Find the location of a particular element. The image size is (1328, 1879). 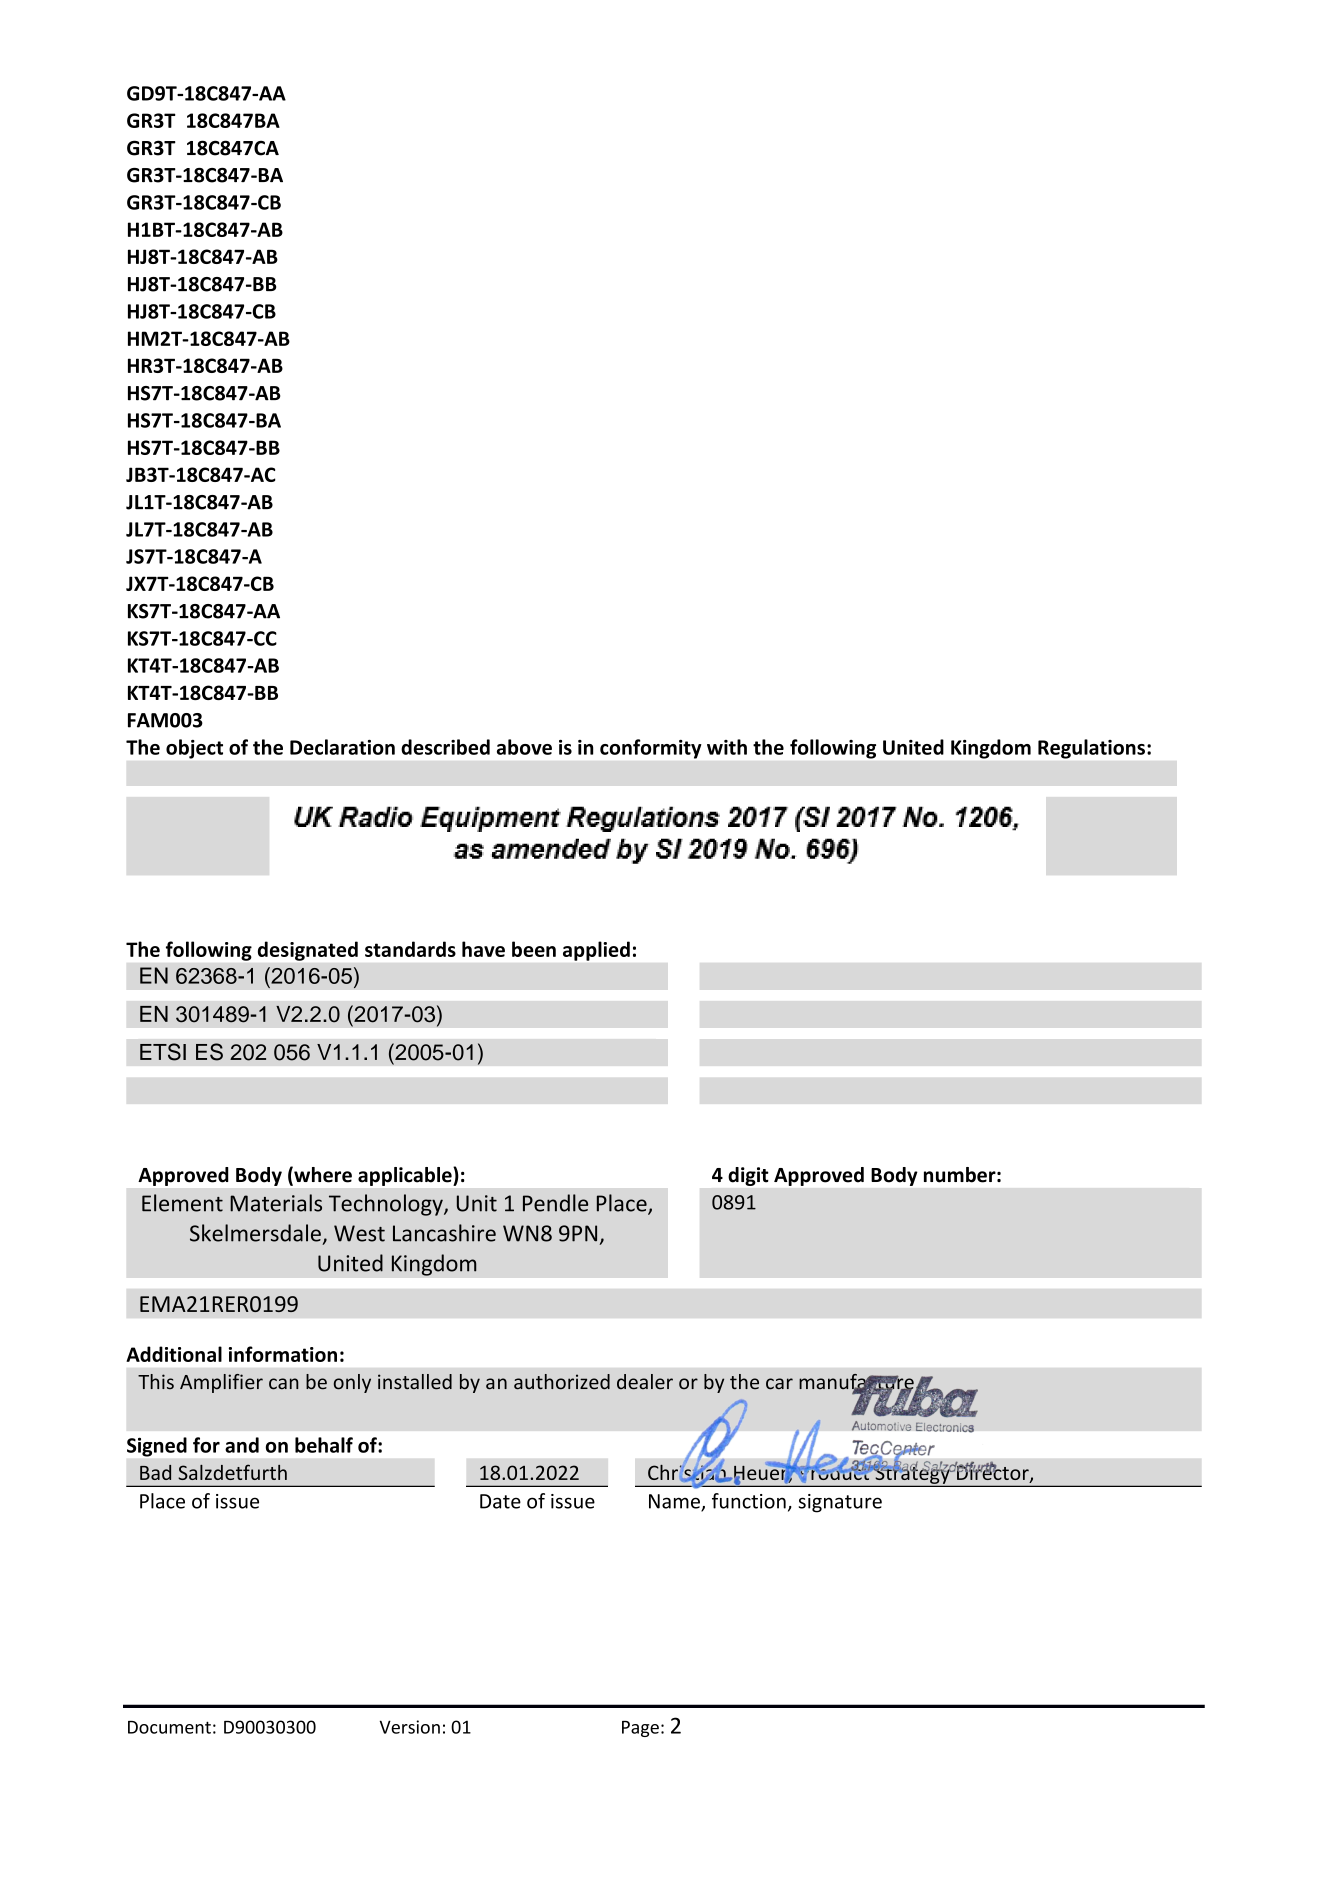

Document is located at coordinates (169, 1727).
